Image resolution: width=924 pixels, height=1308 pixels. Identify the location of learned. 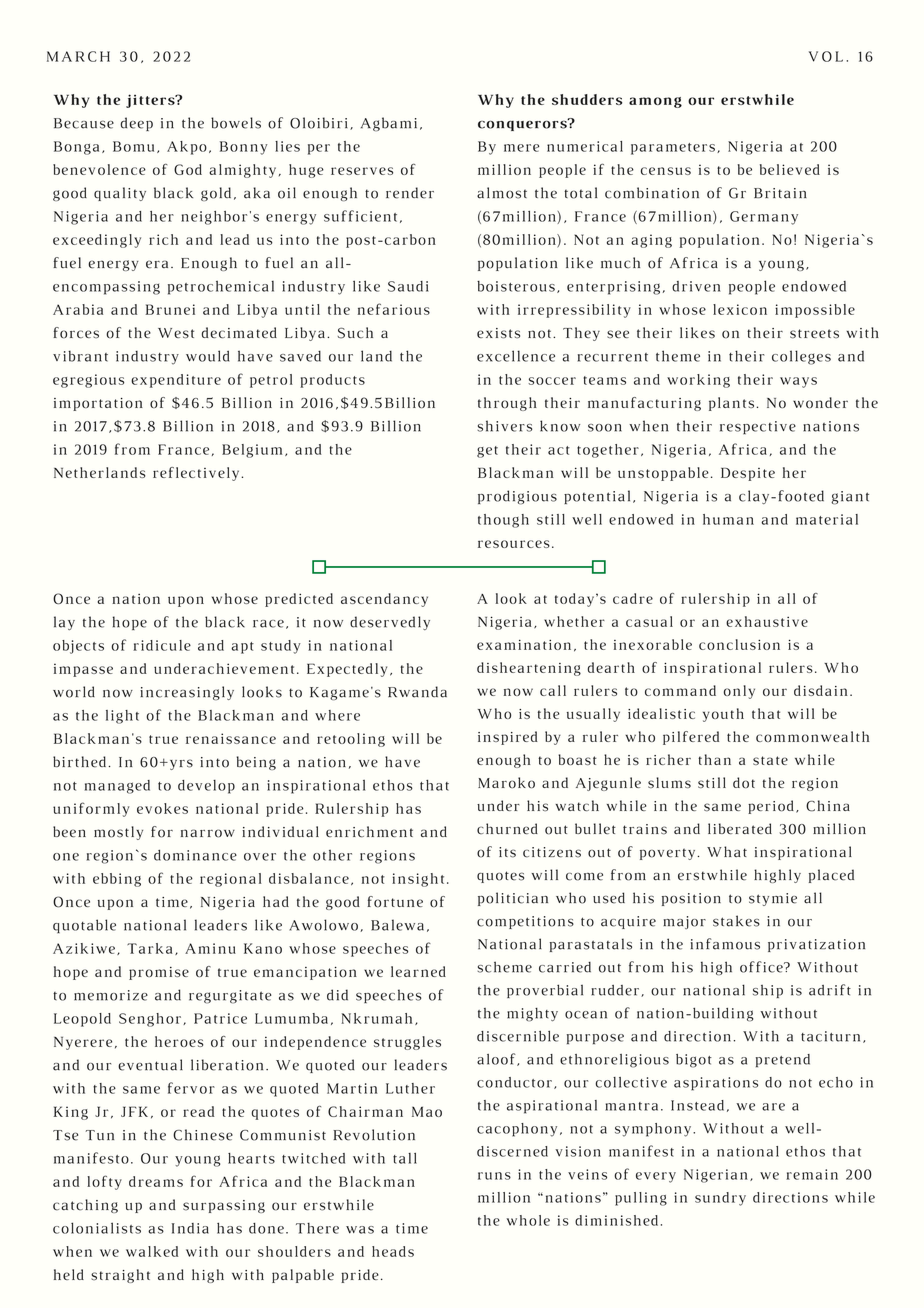
(418, 971).
